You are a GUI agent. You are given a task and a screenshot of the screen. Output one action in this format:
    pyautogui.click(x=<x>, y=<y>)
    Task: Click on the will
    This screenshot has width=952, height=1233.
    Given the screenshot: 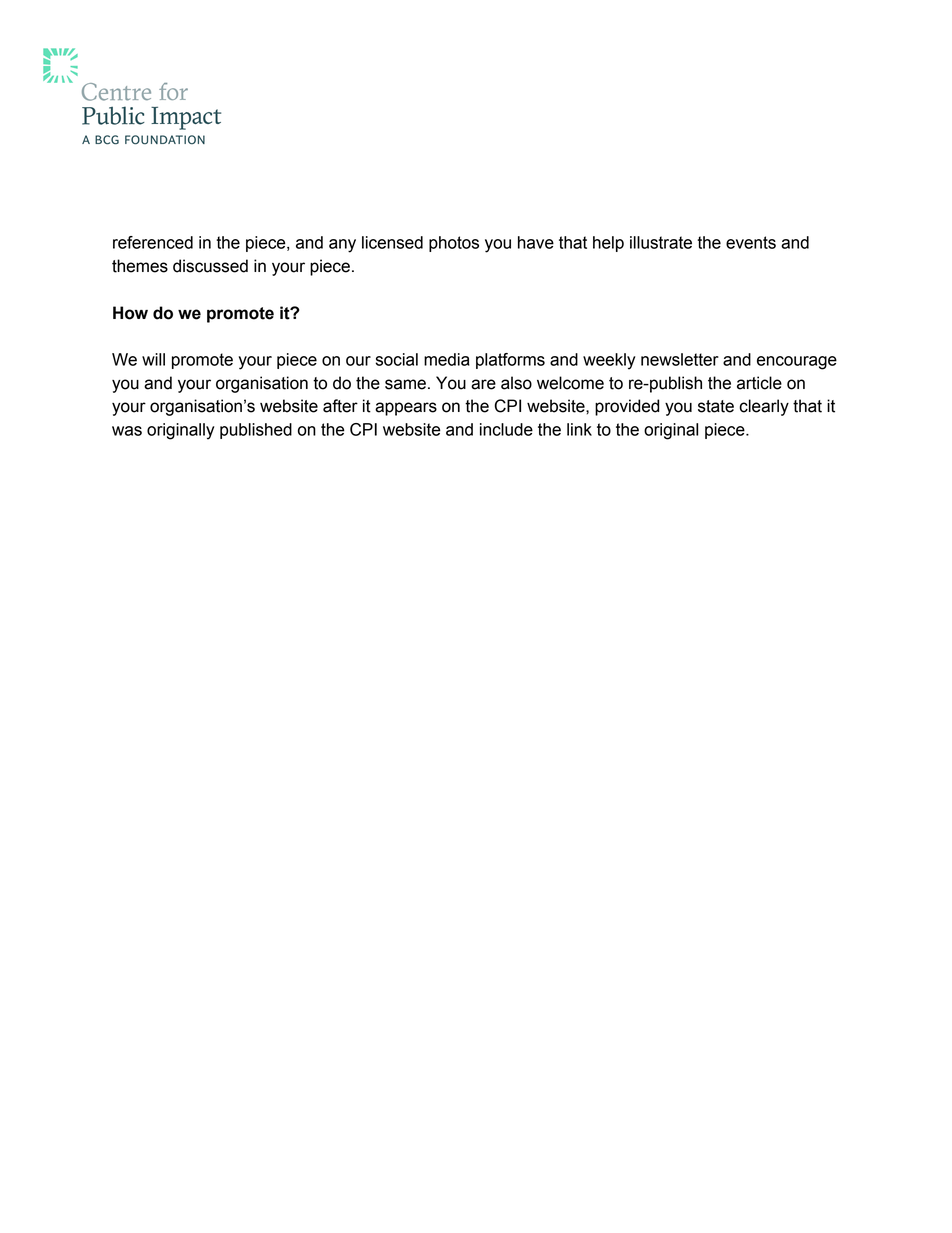 What is the action you would take?
    pyautogui.click(x=153, y=359)
